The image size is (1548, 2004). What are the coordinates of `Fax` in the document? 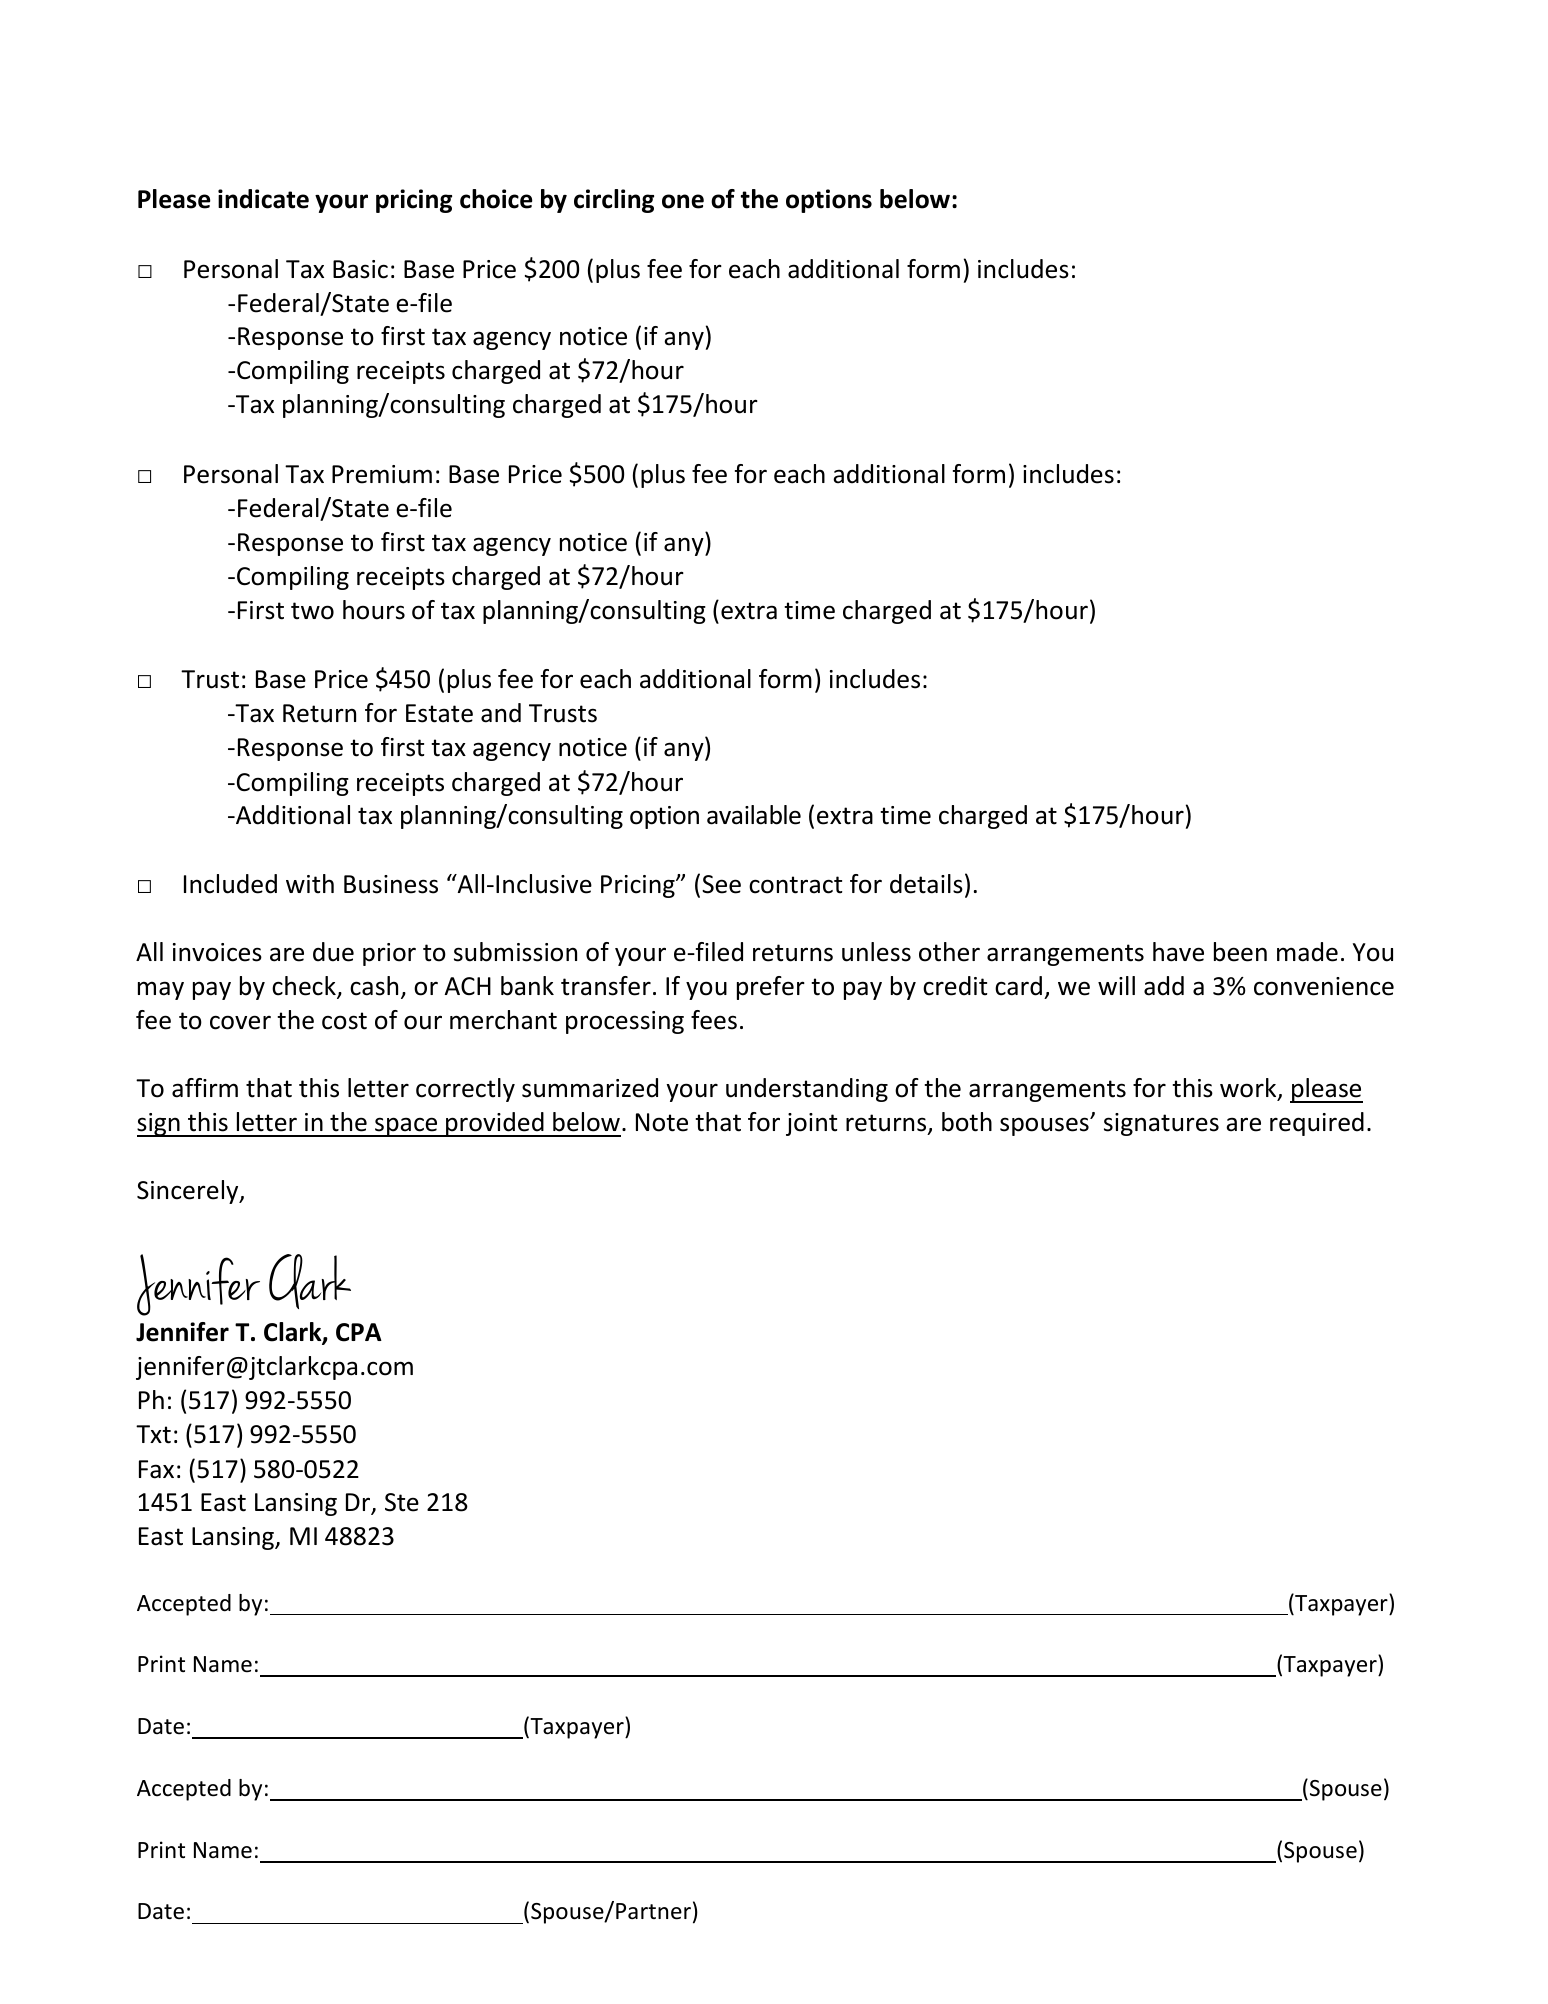 It's located at (156, 1469).
